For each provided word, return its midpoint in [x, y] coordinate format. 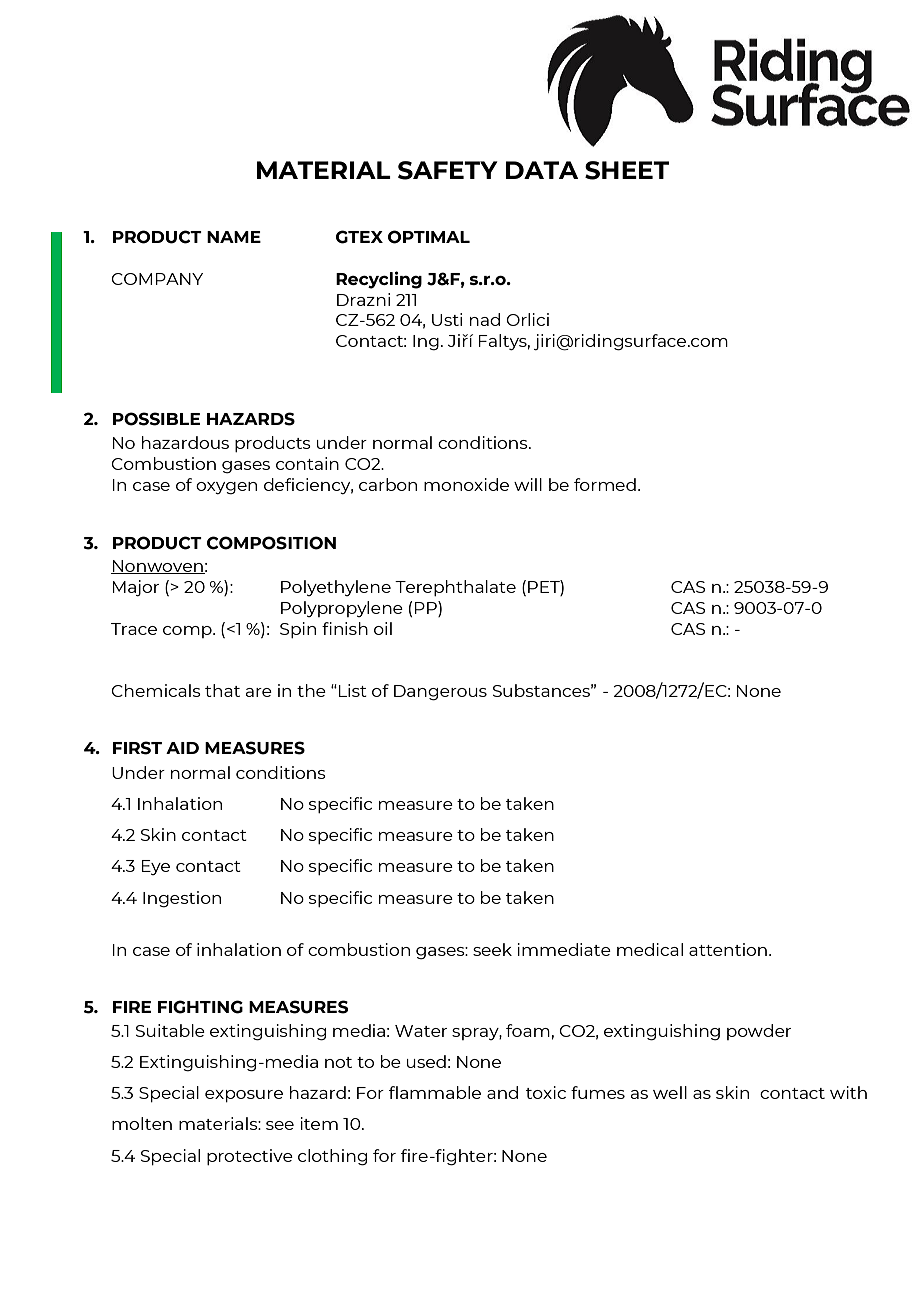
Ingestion [182, 899]
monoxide [466, 484]
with [848, 1092]
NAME [234, 237]
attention [728, 949]
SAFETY [448, 170]
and [502, 1092]
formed [605, 484]
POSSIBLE [156, 419]
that [222, 690]
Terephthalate [455, 588]
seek [492, 949]
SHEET [627, 170]
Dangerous [440, 693]
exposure [244, 1096]
